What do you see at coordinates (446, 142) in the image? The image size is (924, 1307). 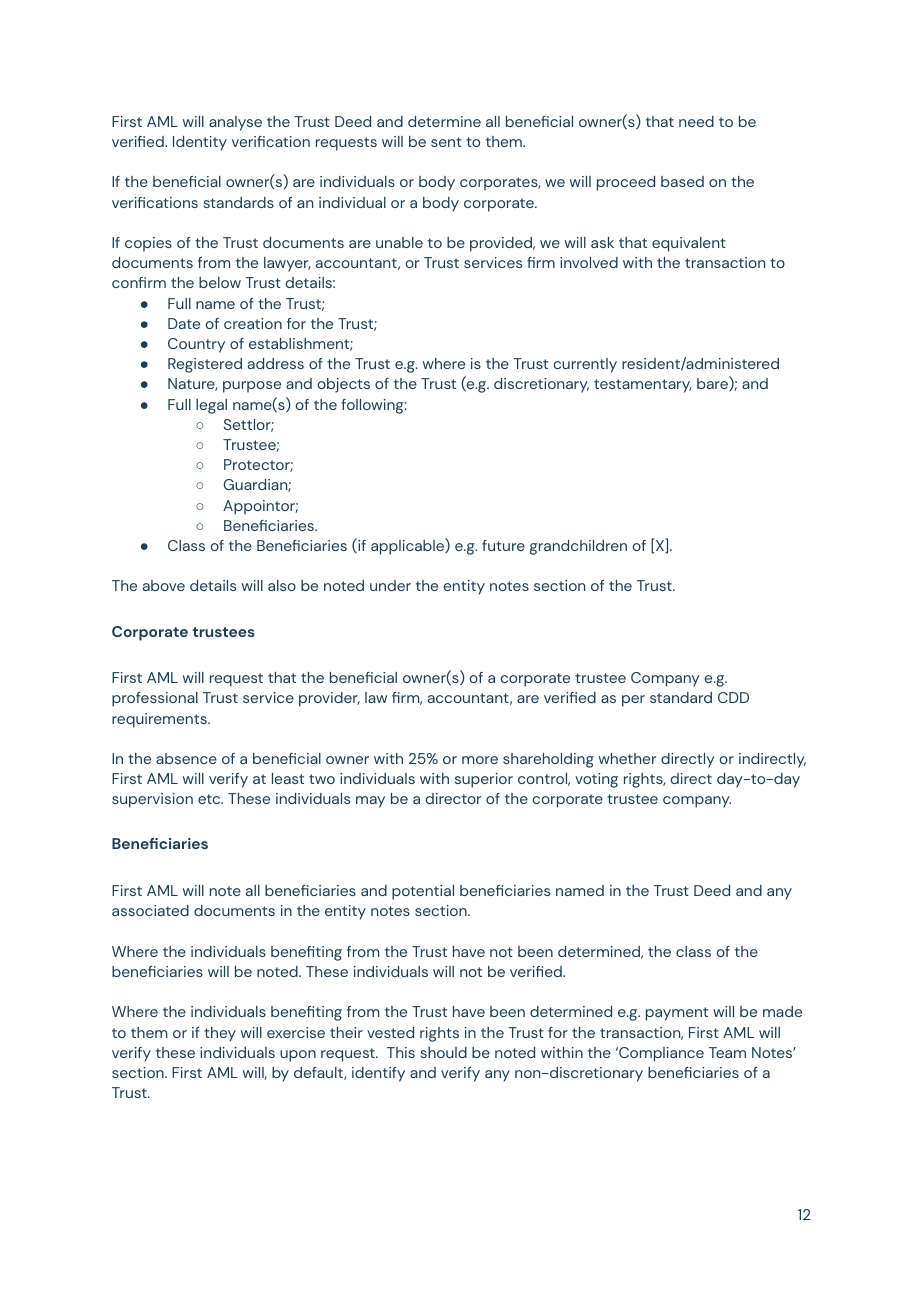 I see `sent` at bounding box center [446, 142].
